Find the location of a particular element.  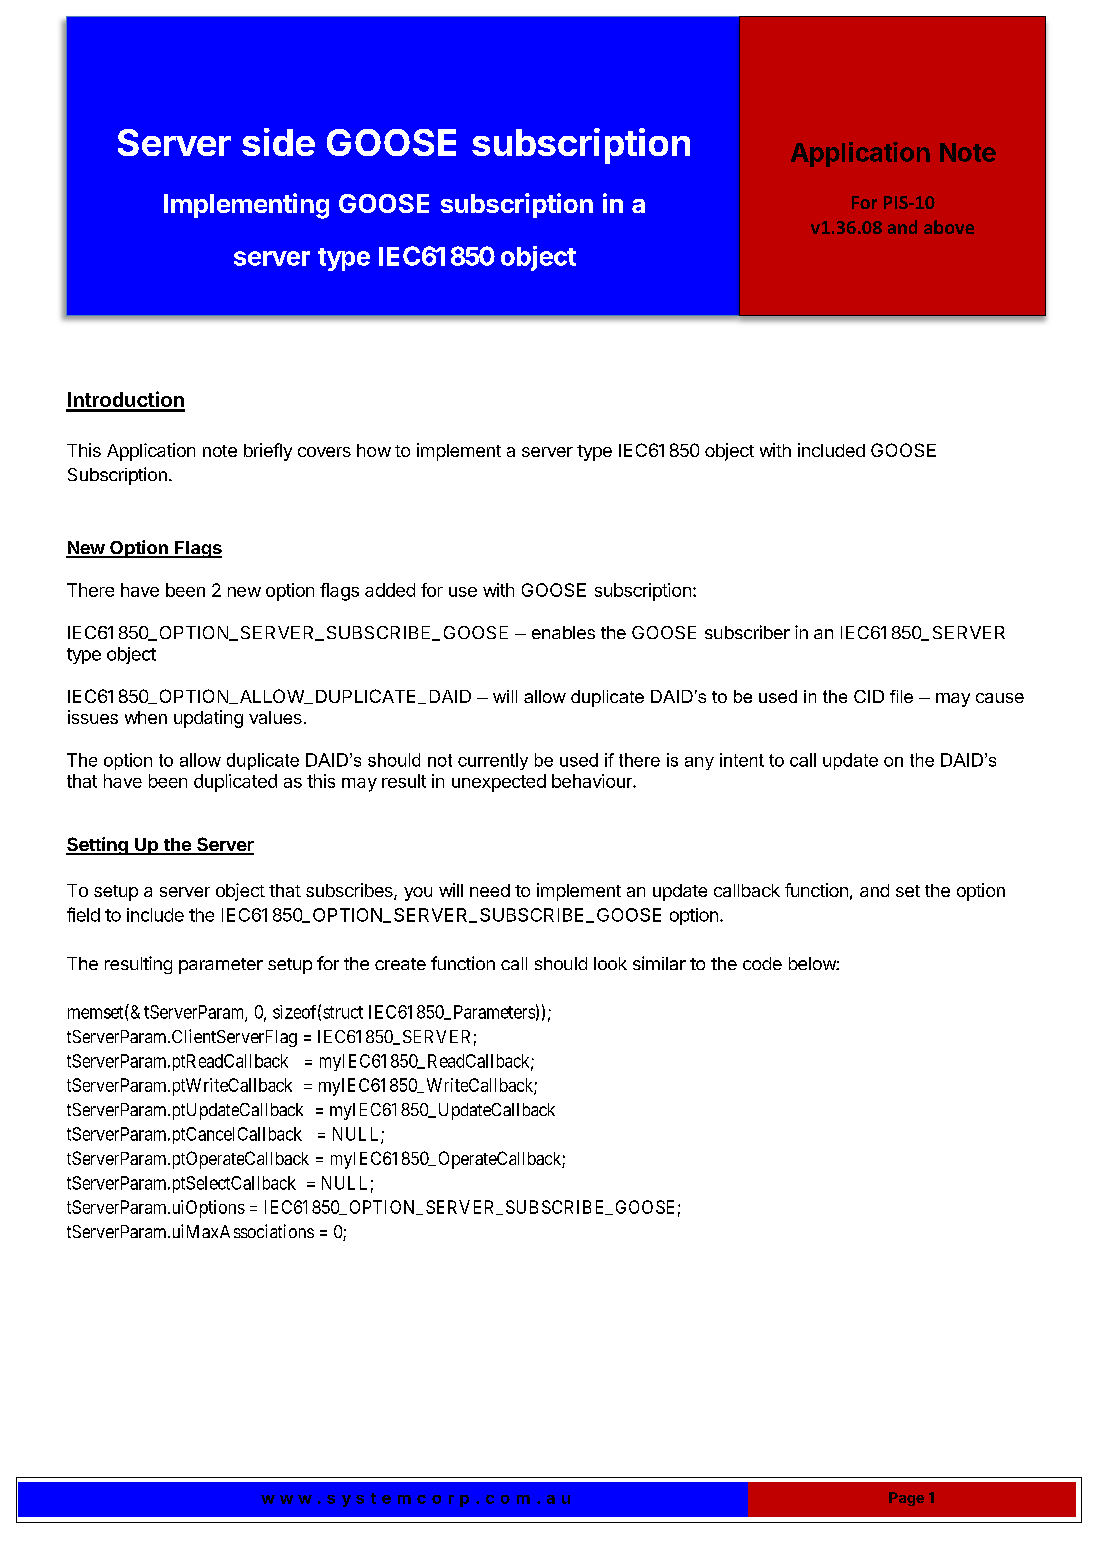

above is located at coordinates (949, 227).
